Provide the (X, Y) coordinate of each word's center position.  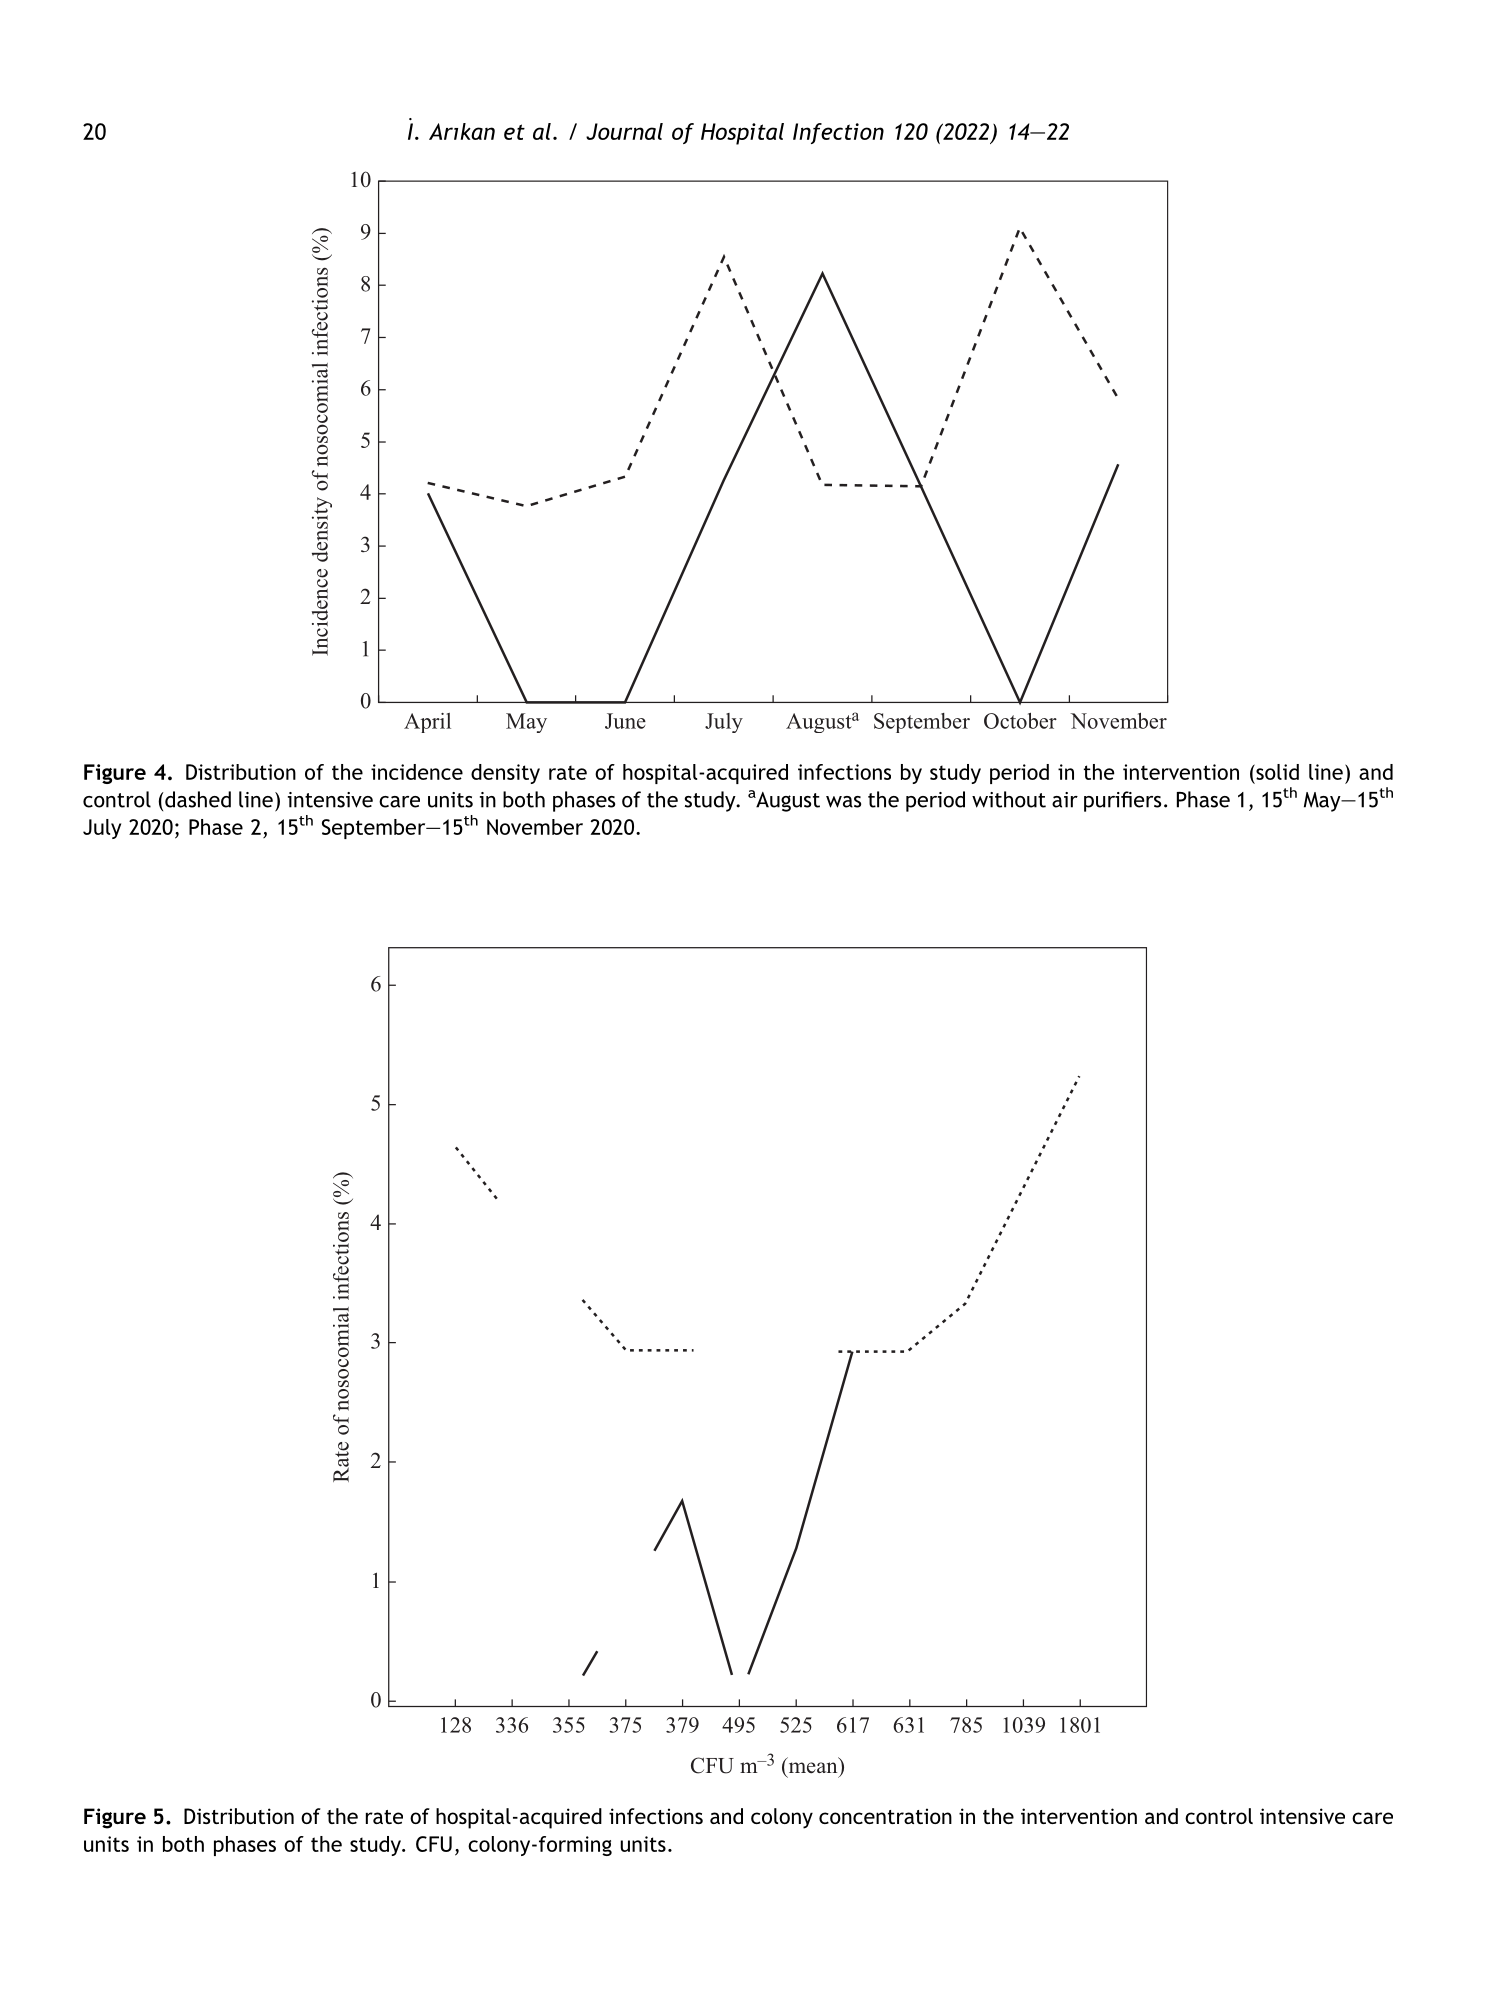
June (625, 721)
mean (813, 1768)
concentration (885, 1816)
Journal (624, 131)
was (843, 802)
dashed (197, 799)
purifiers (1122, 801)
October (1020, 721)
